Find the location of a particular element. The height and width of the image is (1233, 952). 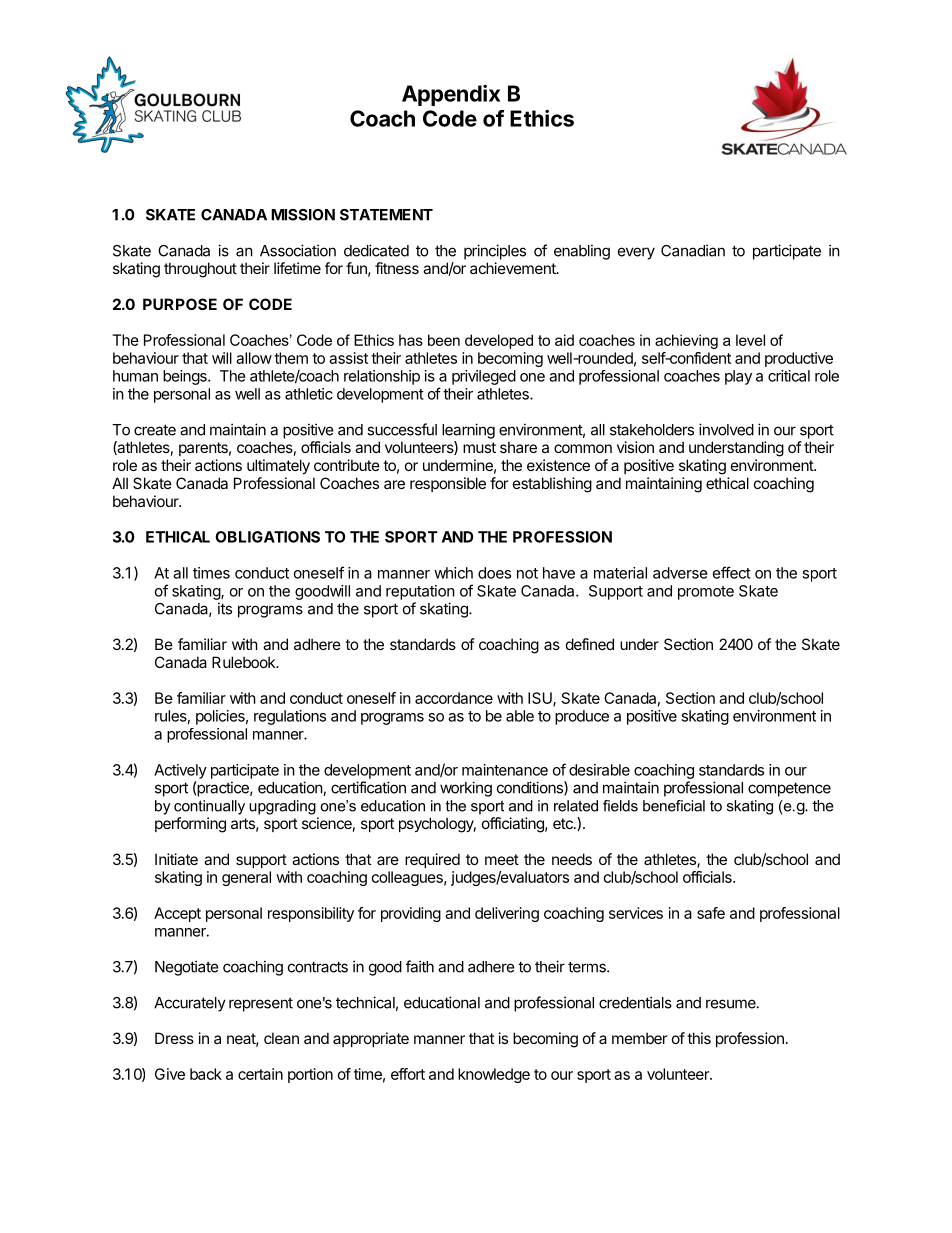

which is located at coordinates (453, 573).
